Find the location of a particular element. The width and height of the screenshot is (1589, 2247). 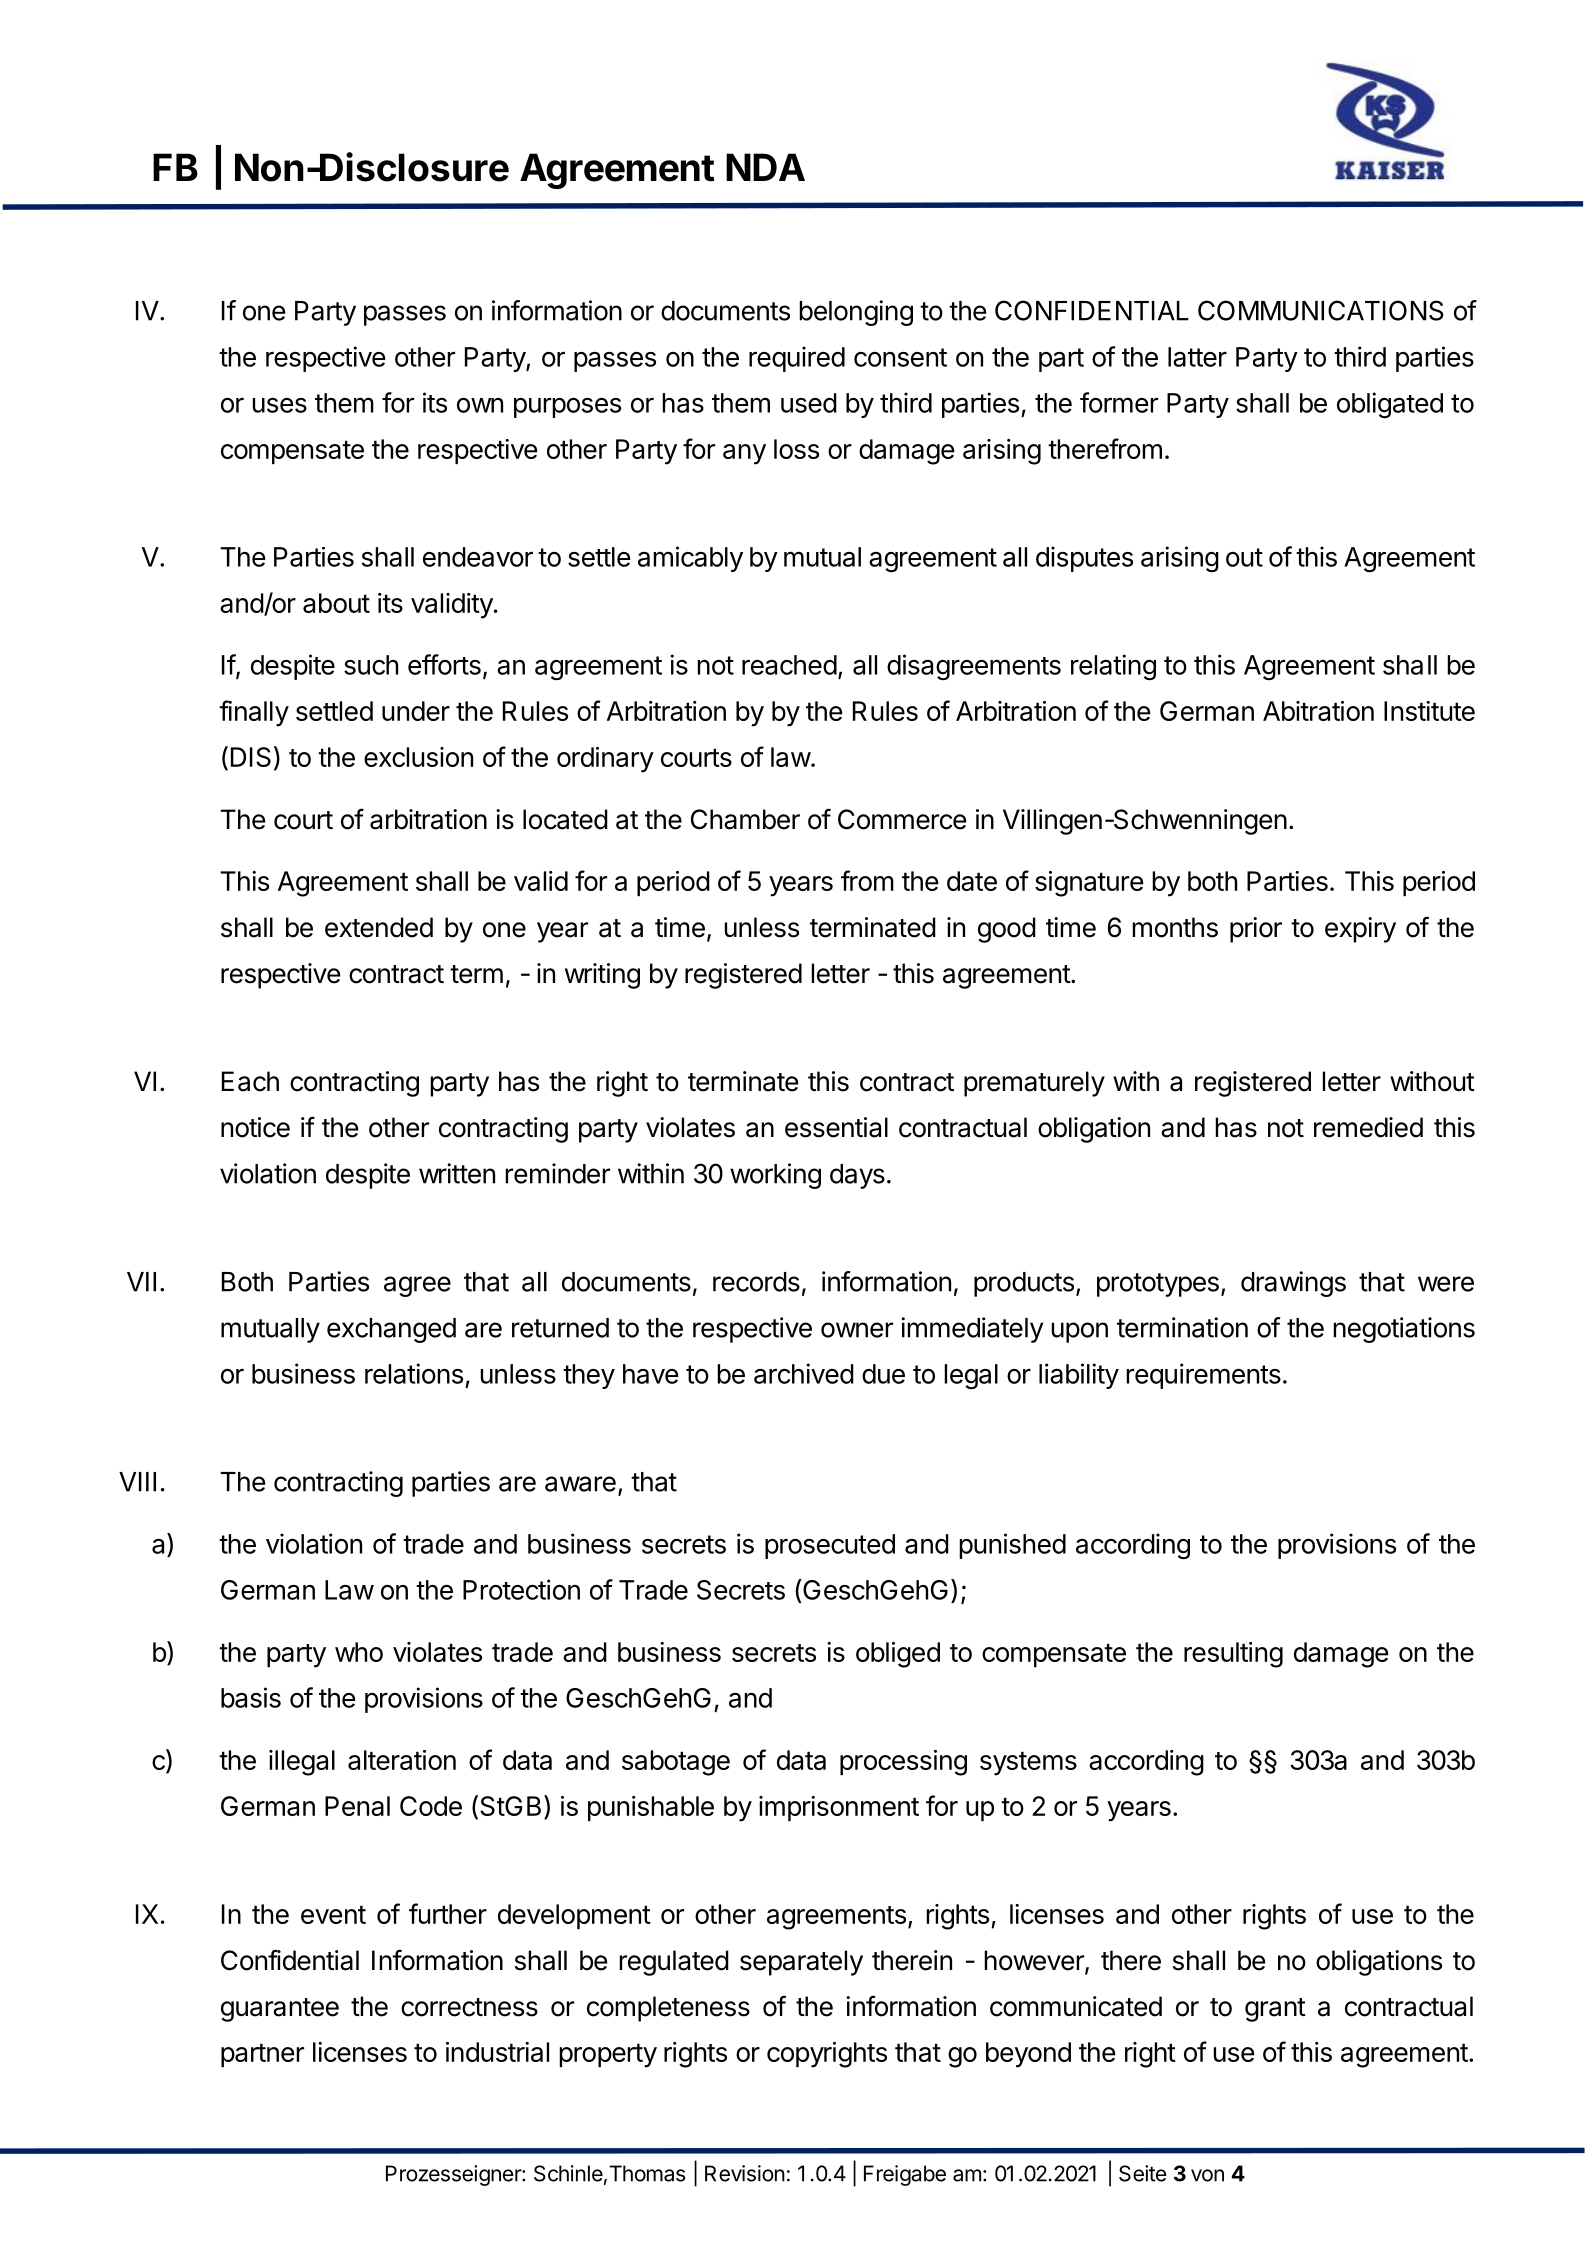

guarantee is located at coordinates (280, 2010).
